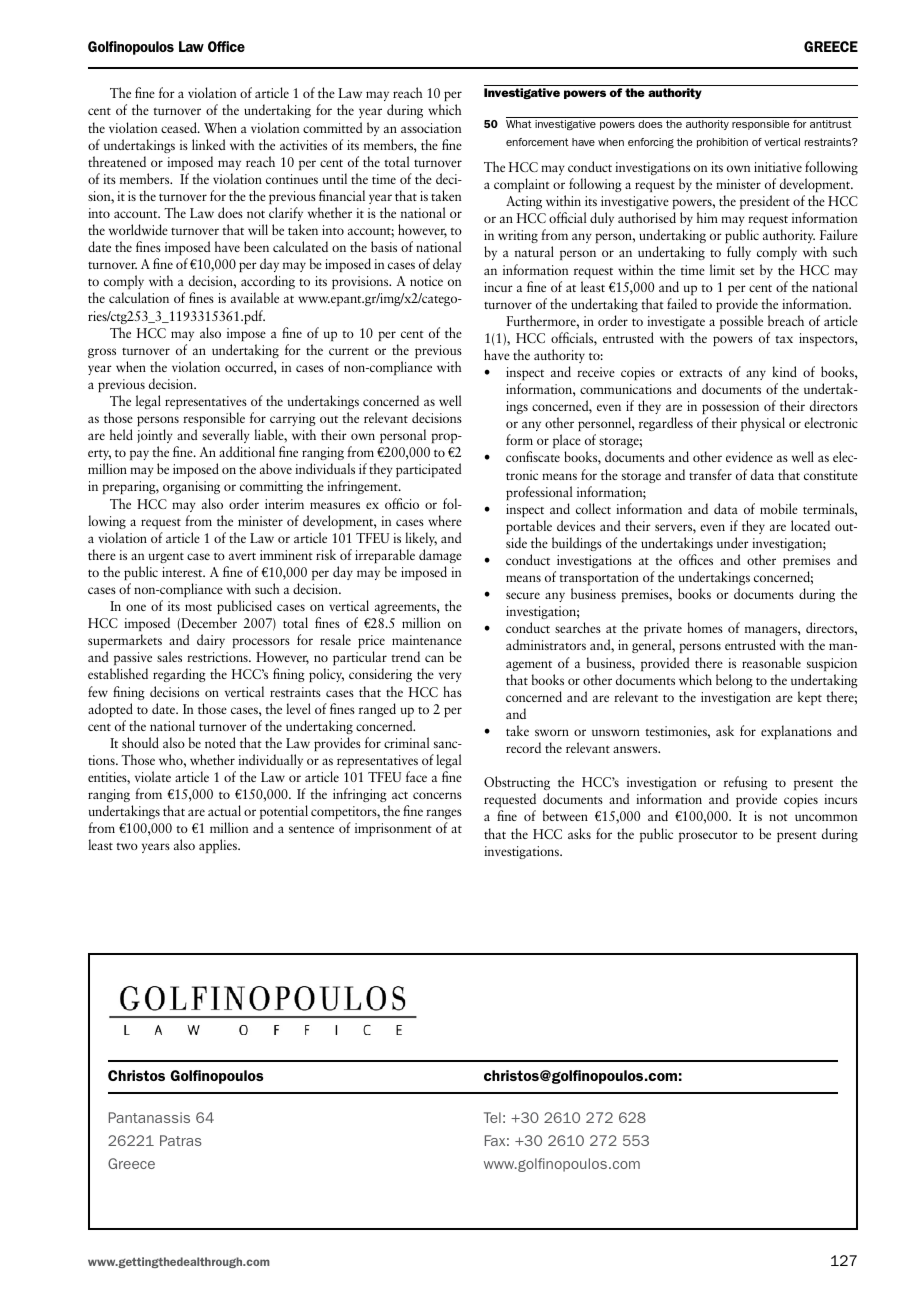  What do you see at coordinates (722, 143) in the page?
I see `prohibition` at bounding box center [722, 143].
